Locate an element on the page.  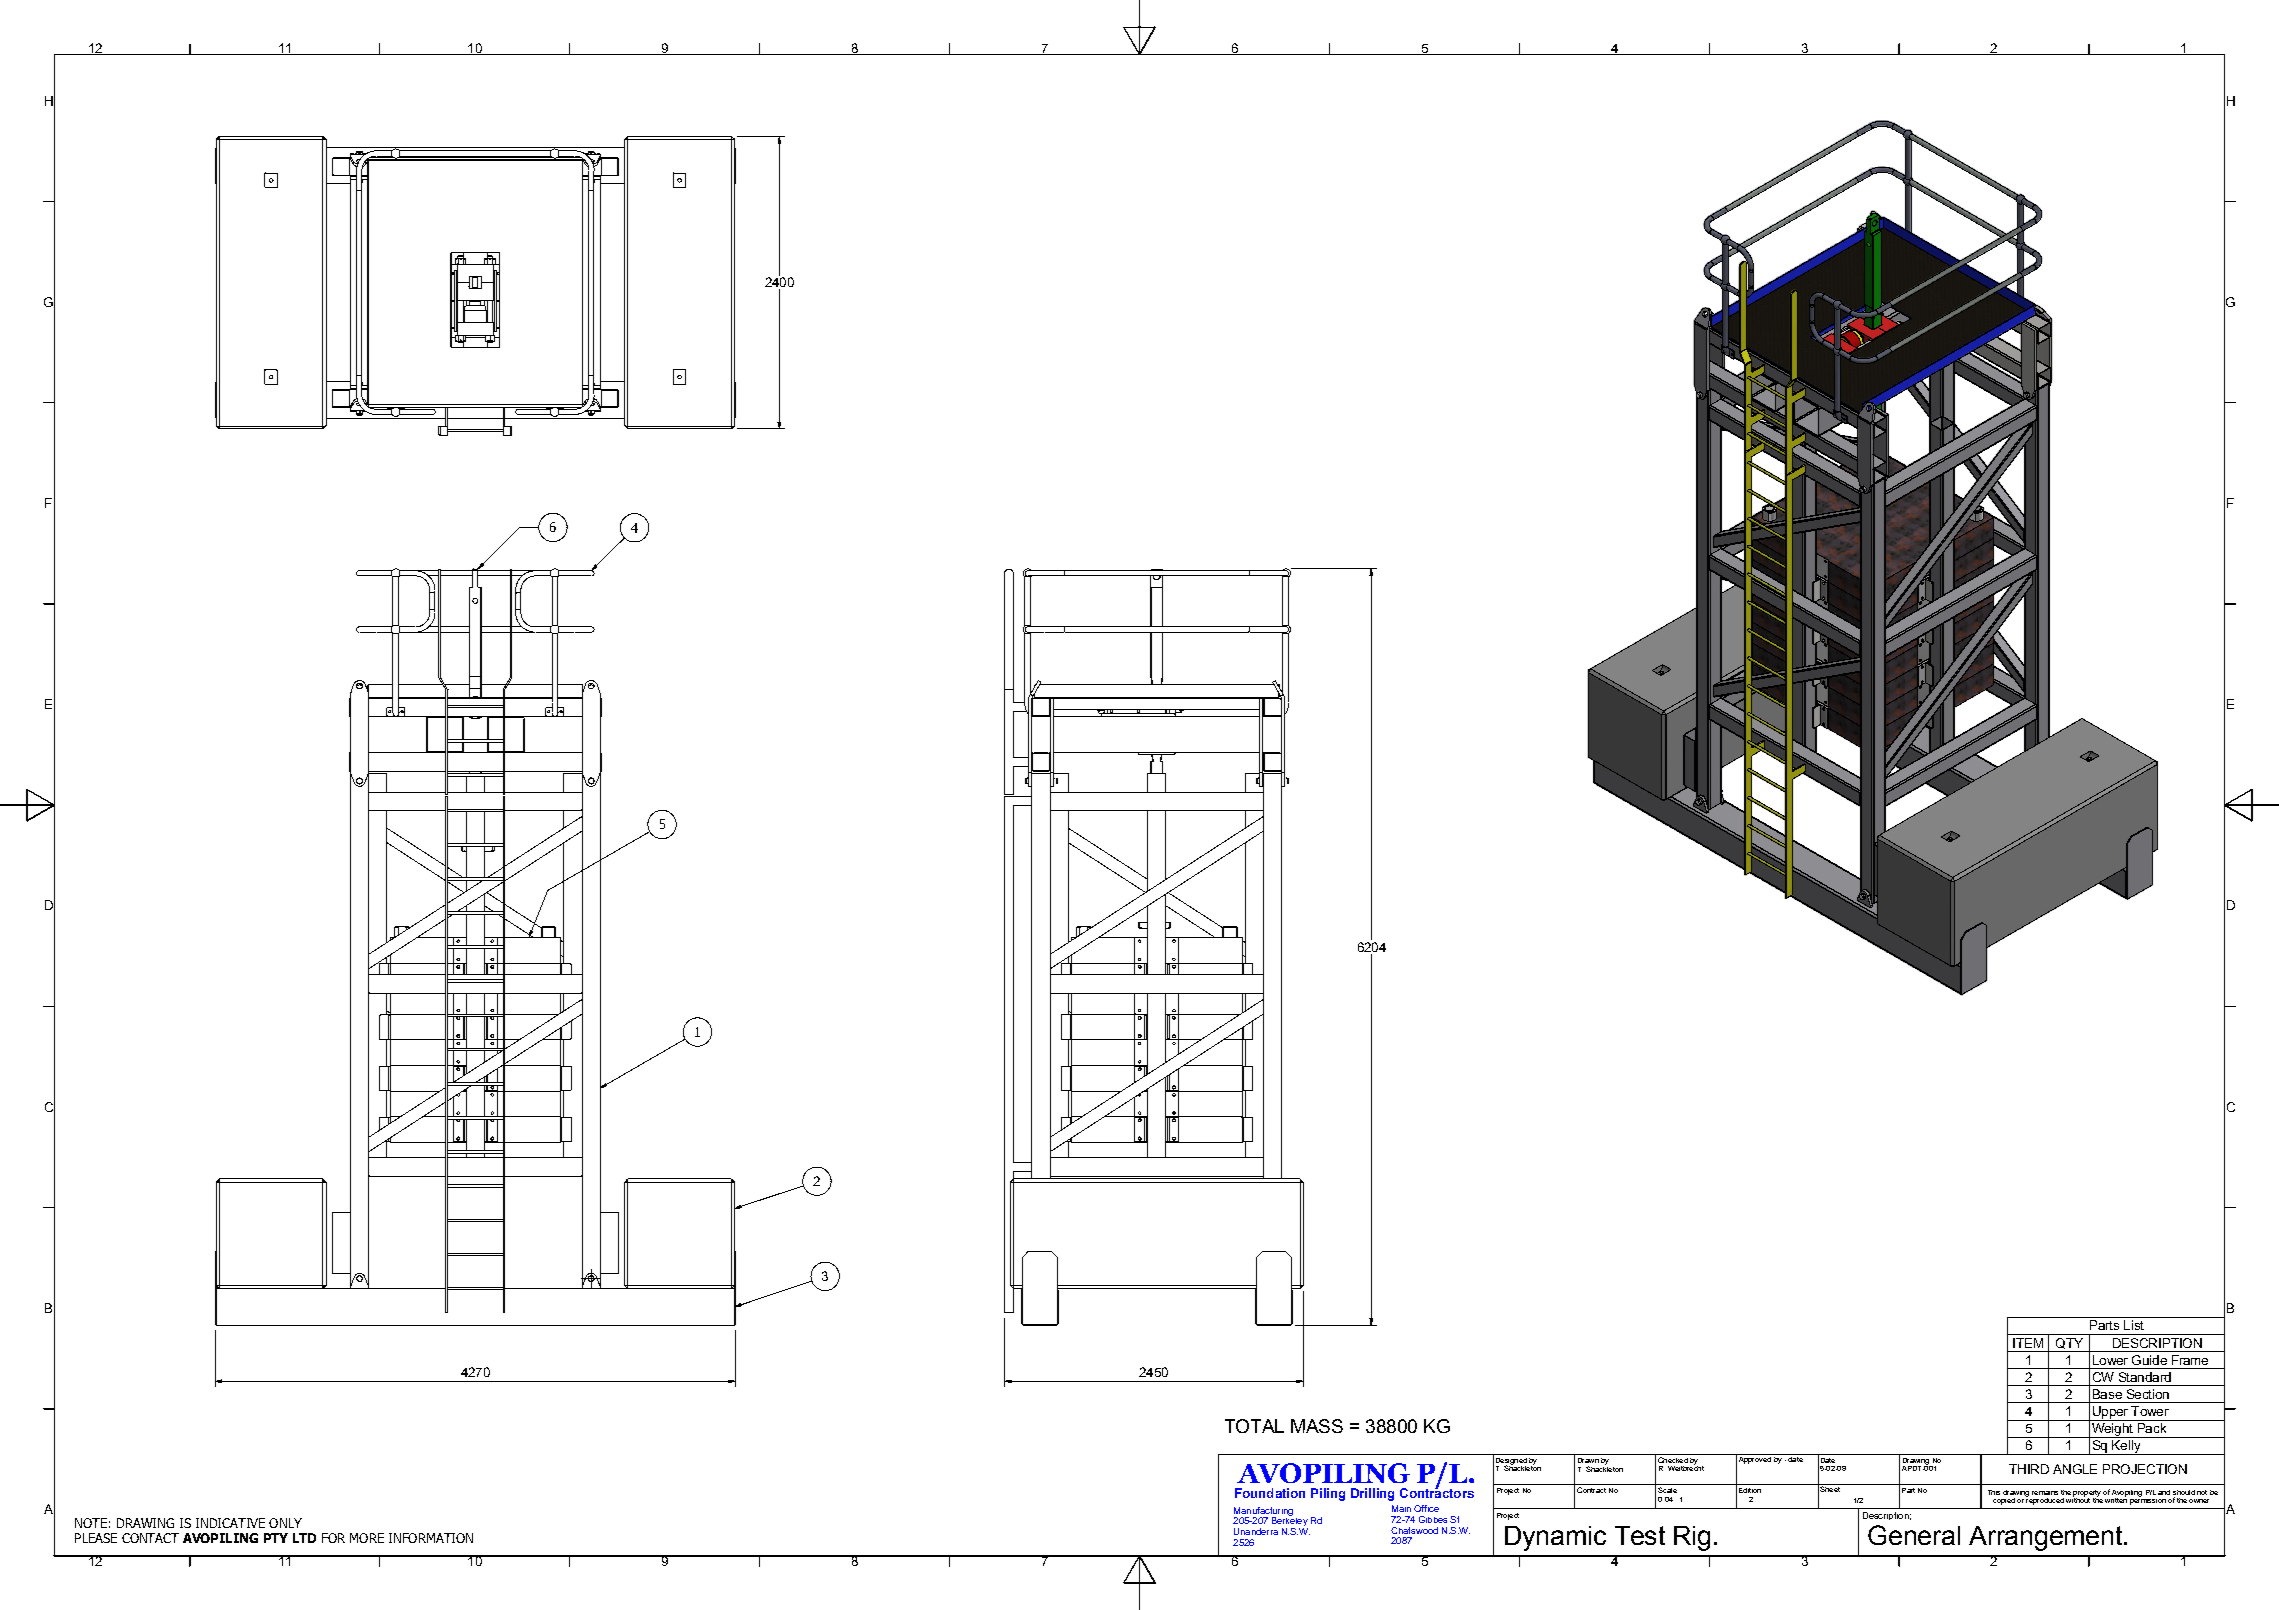
This is located at coordinates (1994, 1492).
